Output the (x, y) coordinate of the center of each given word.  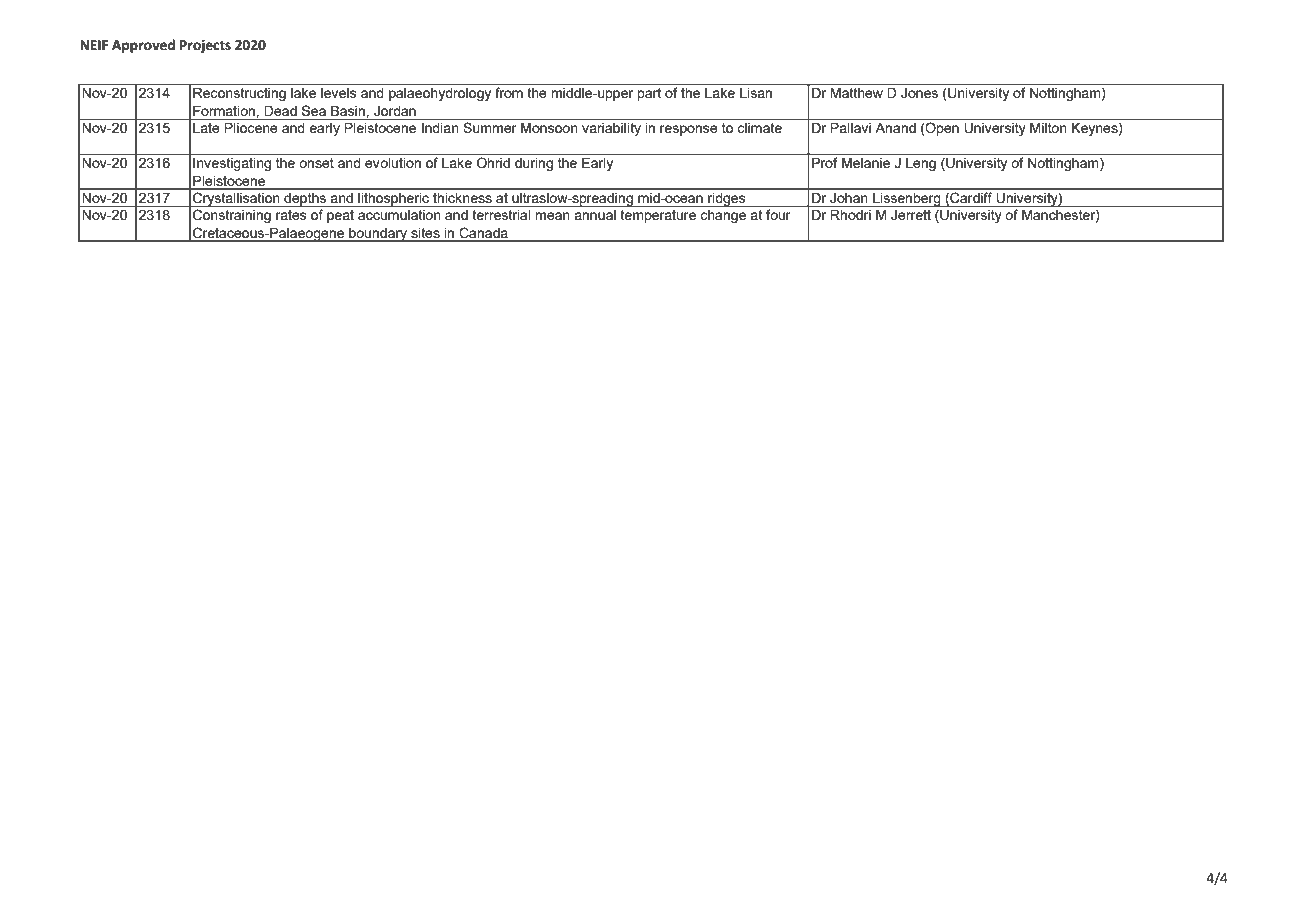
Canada (484, 232)
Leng (921, 164)
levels (338, 93)
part (649, 94)
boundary (378, 235)
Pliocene (251, 128)
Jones (919, 93)
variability (611, 129)
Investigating (232, 164)
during (534, 164)
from (509, 91)
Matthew (856, 93)
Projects (205, 46)
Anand (896, 128)
